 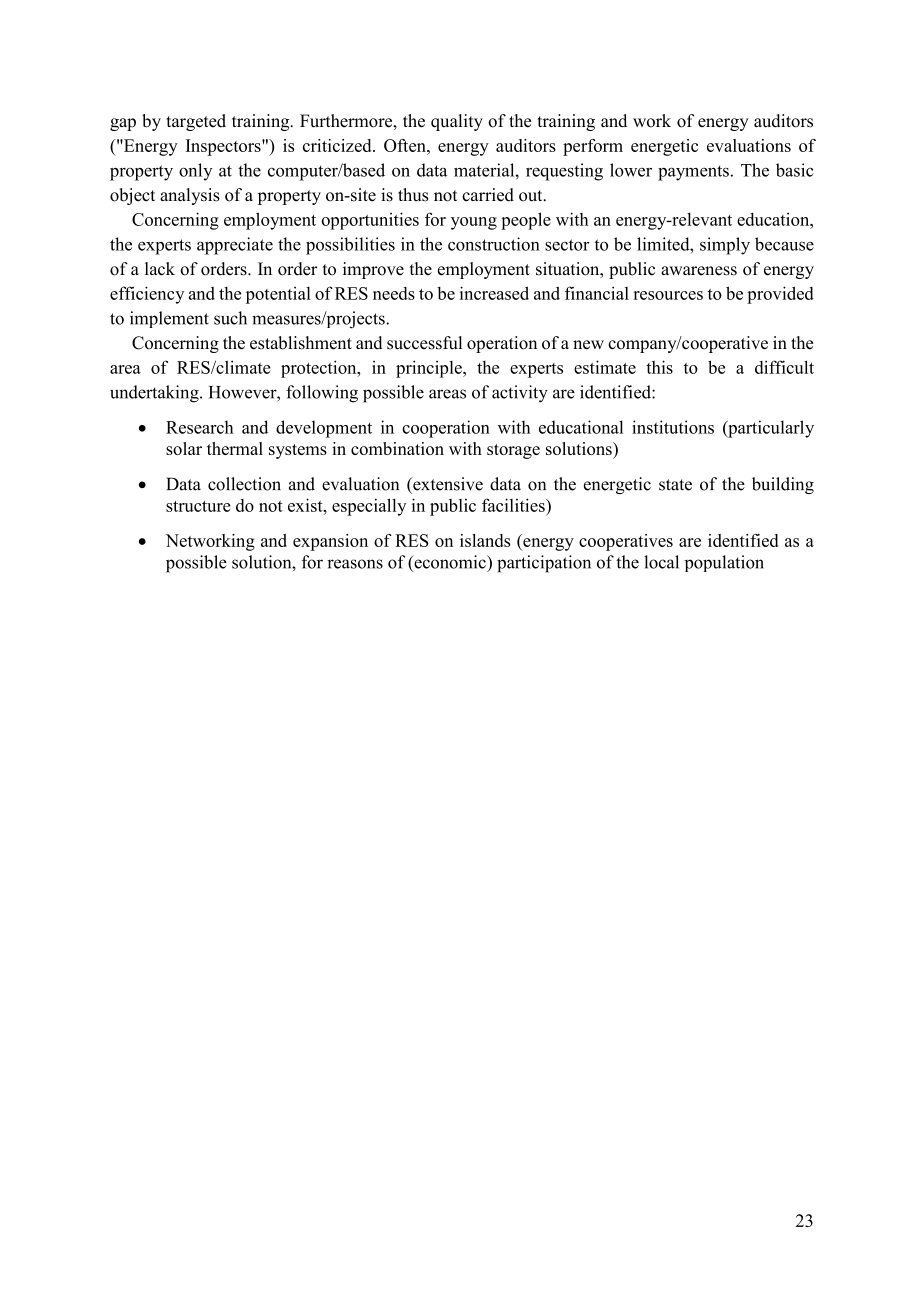 What do you see at coordinates (450, 562) in the document?
I see `economic` at bounding box center [450, 562].
